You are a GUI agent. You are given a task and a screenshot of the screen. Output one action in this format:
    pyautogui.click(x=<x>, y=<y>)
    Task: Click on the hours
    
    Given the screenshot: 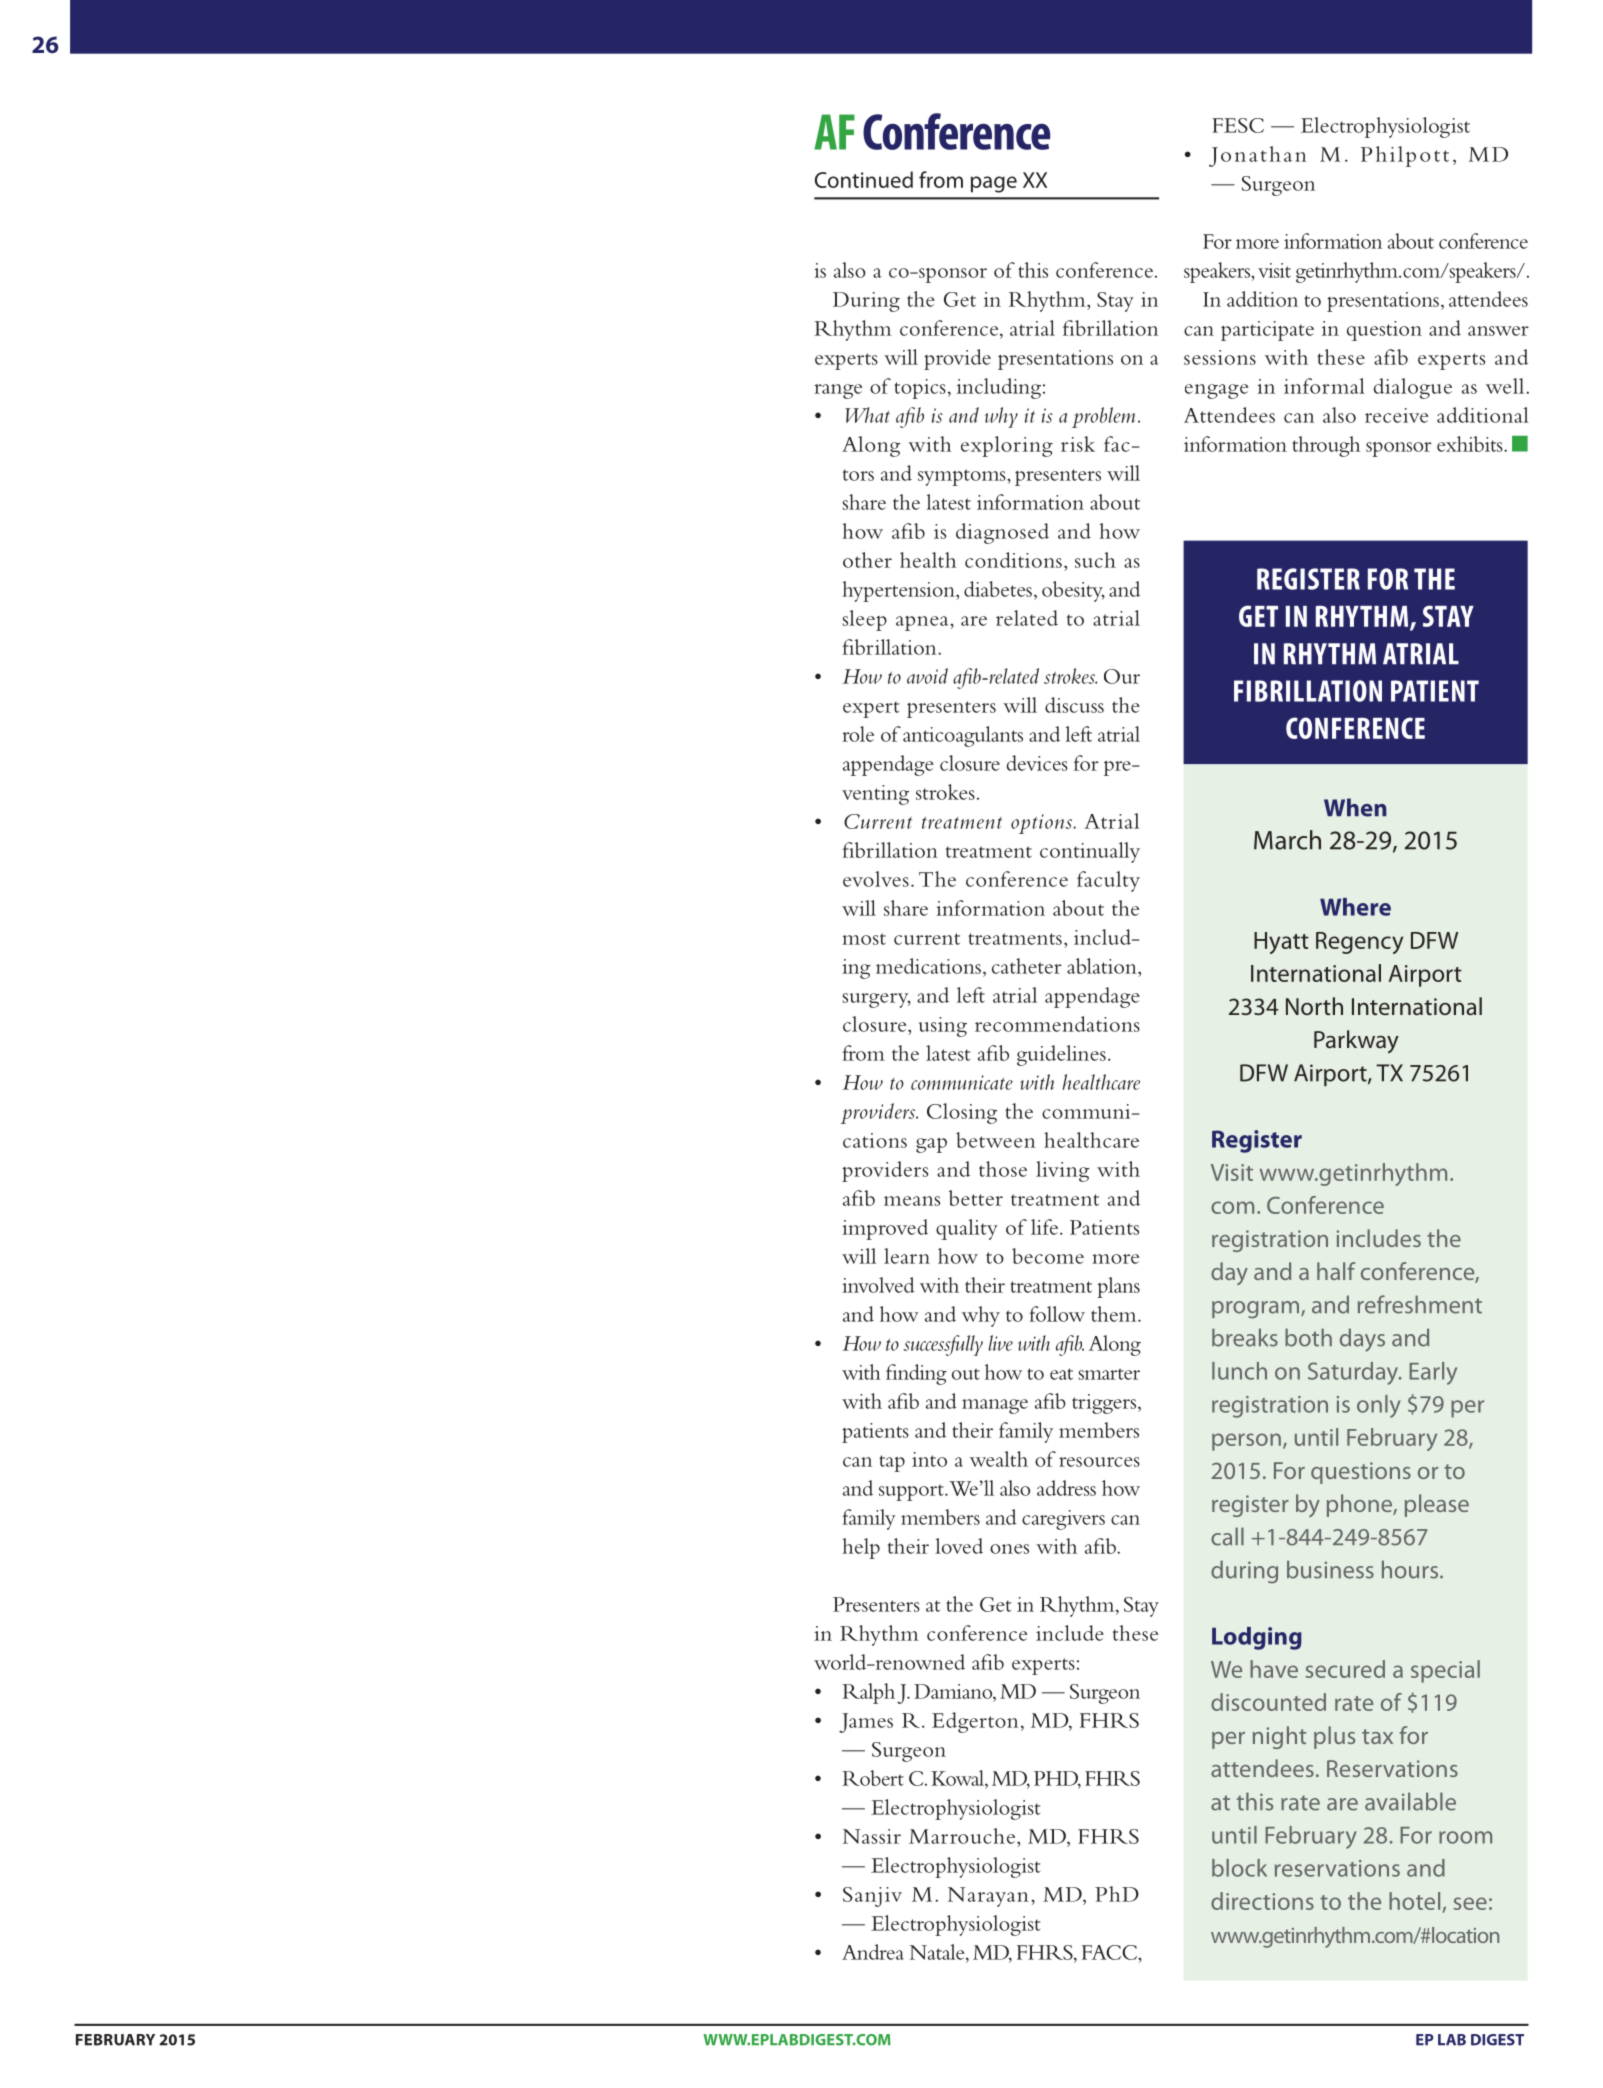 What is the action you would take?
    pyautogui.click(x=1410, y=1569)
